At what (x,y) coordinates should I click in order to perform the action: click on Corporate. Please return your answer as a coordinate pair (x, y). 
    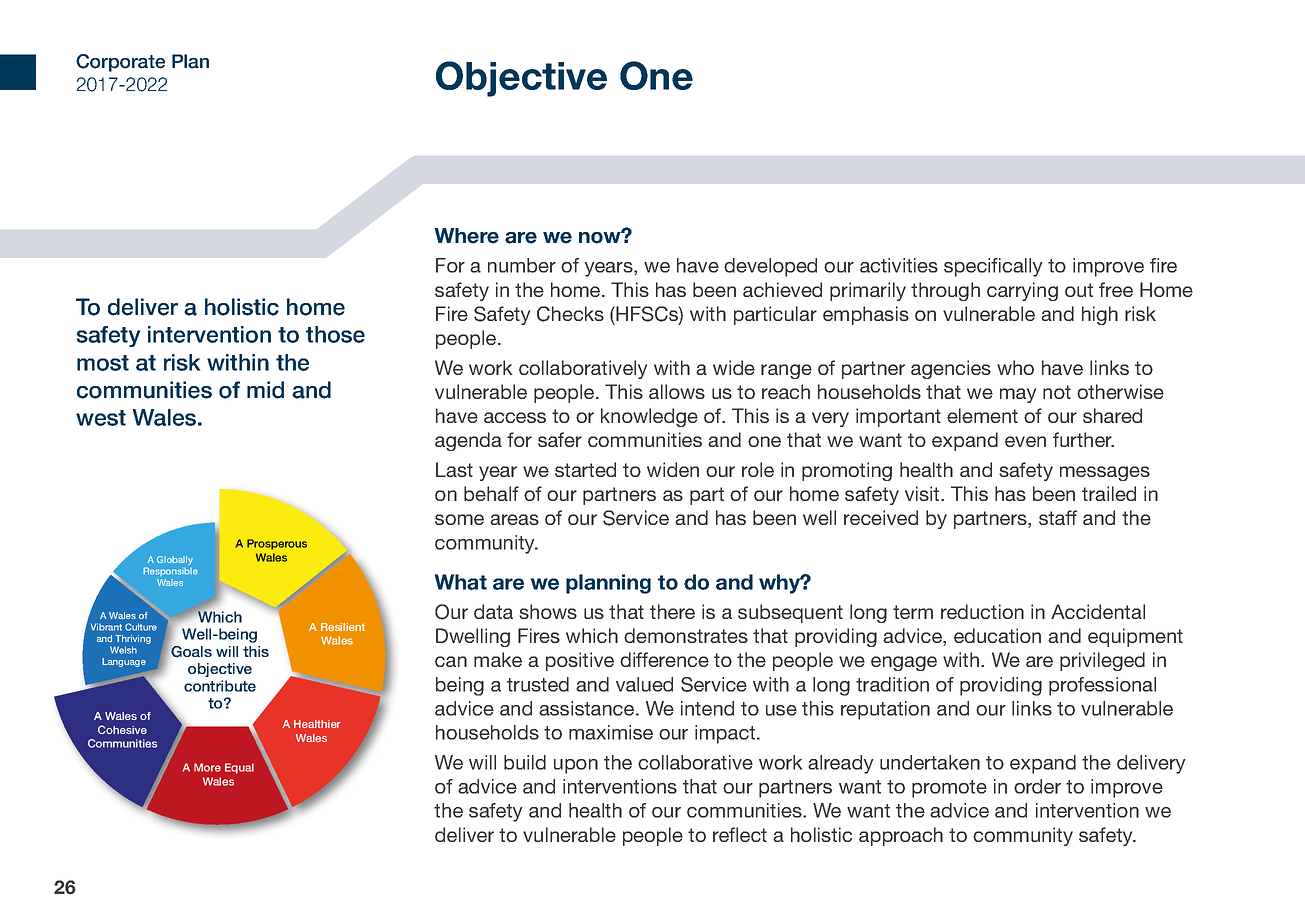
    Looking at the image, I should click on (120, 63).
